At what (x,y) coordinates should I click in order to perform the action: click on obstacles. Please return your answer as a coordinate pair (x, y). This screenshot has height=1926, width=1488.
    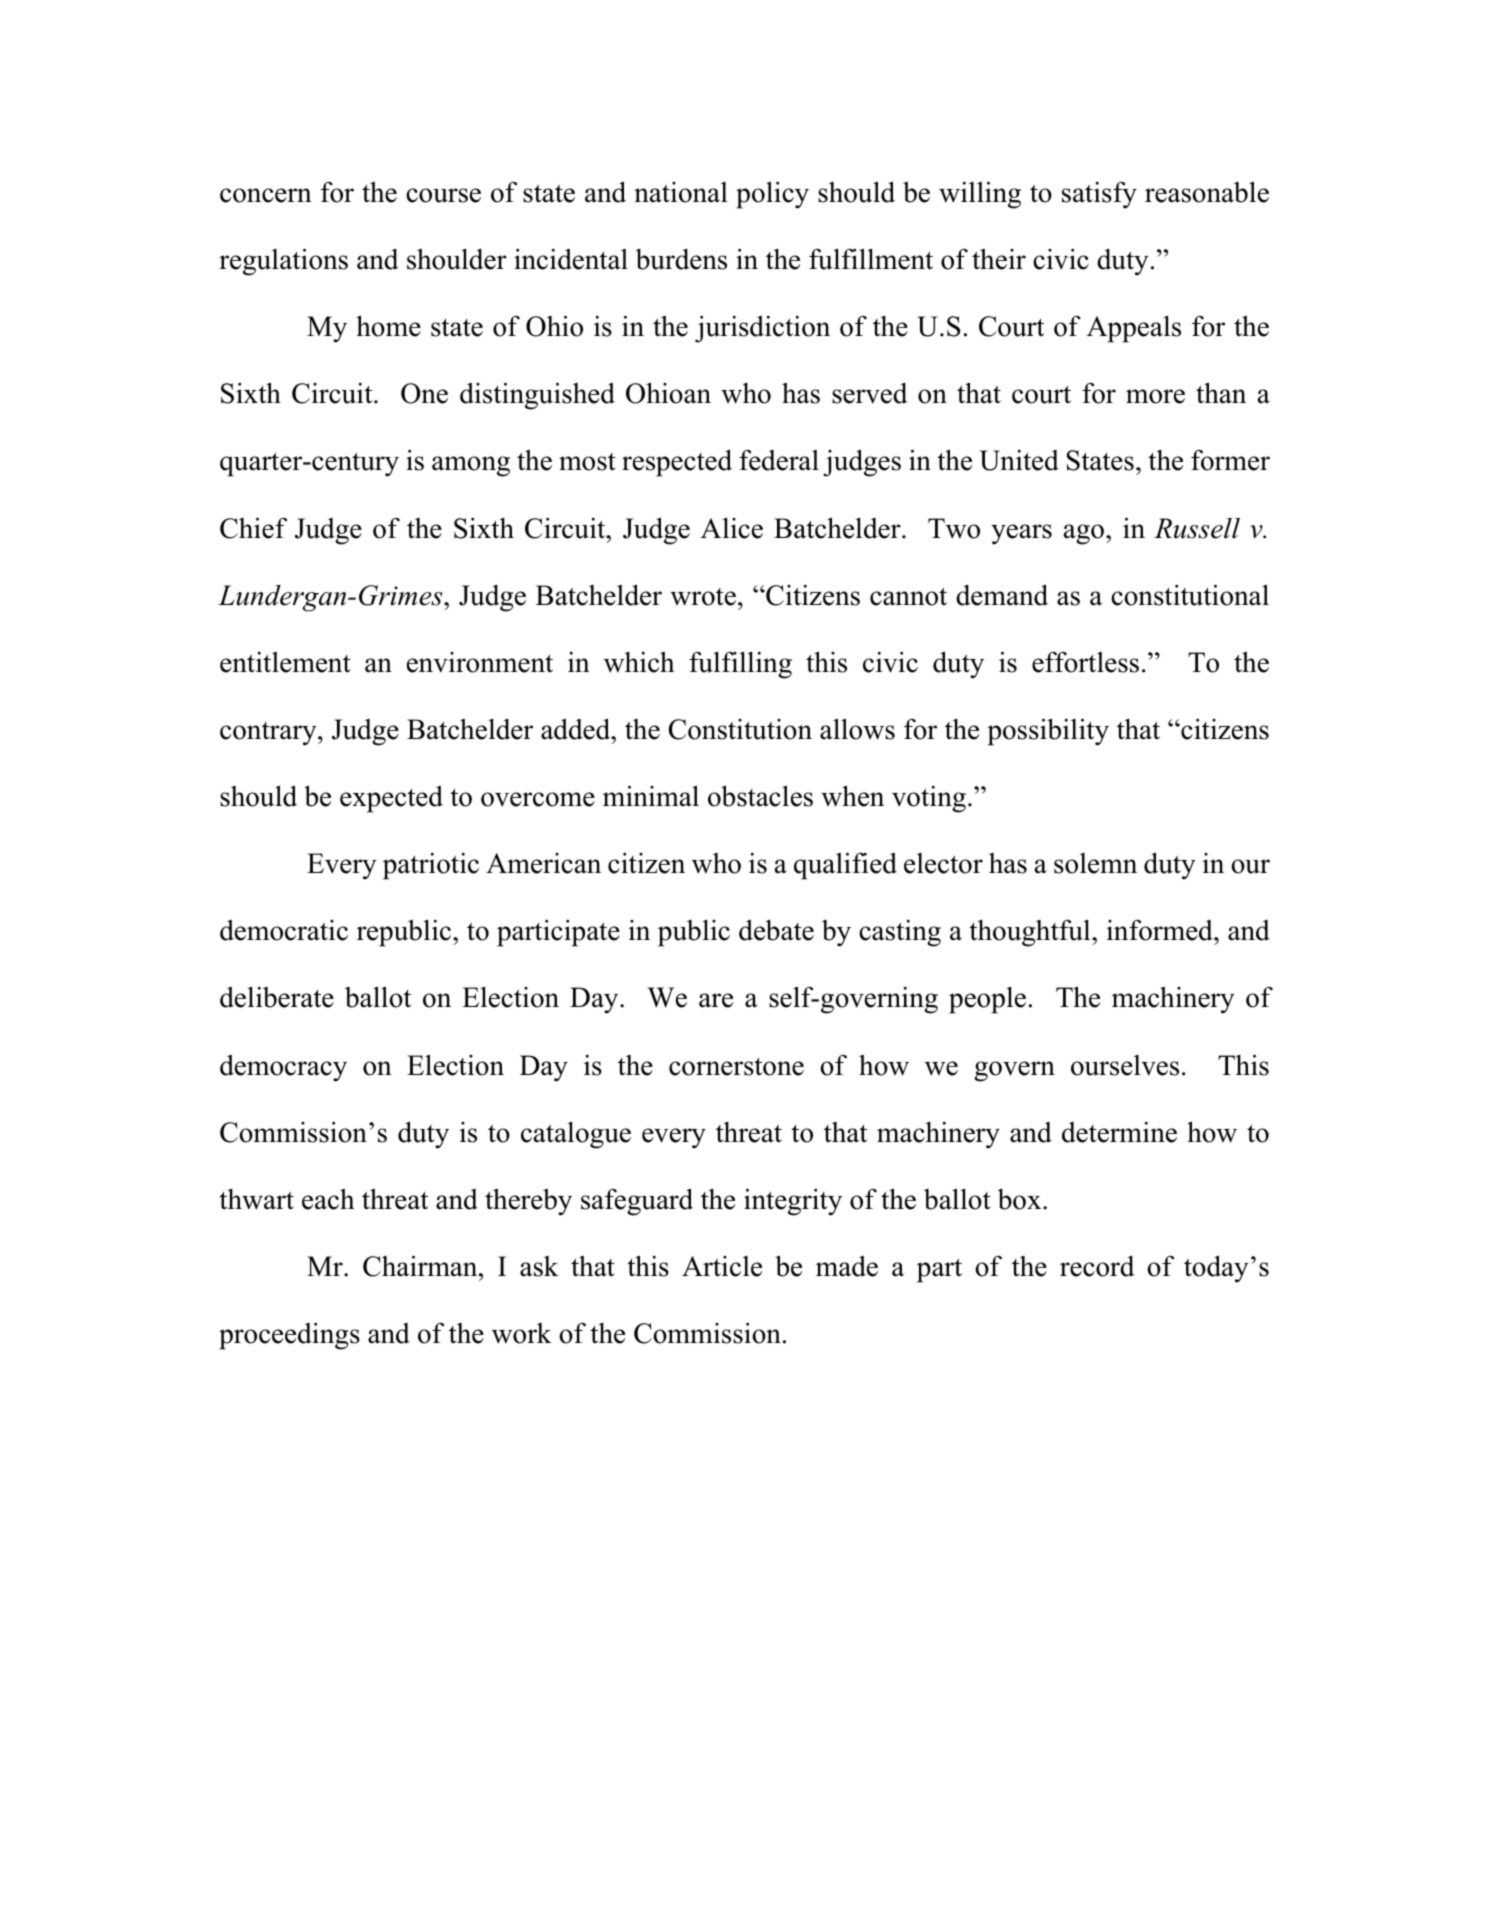
    Looking at the image, I should click on (760, 796).
